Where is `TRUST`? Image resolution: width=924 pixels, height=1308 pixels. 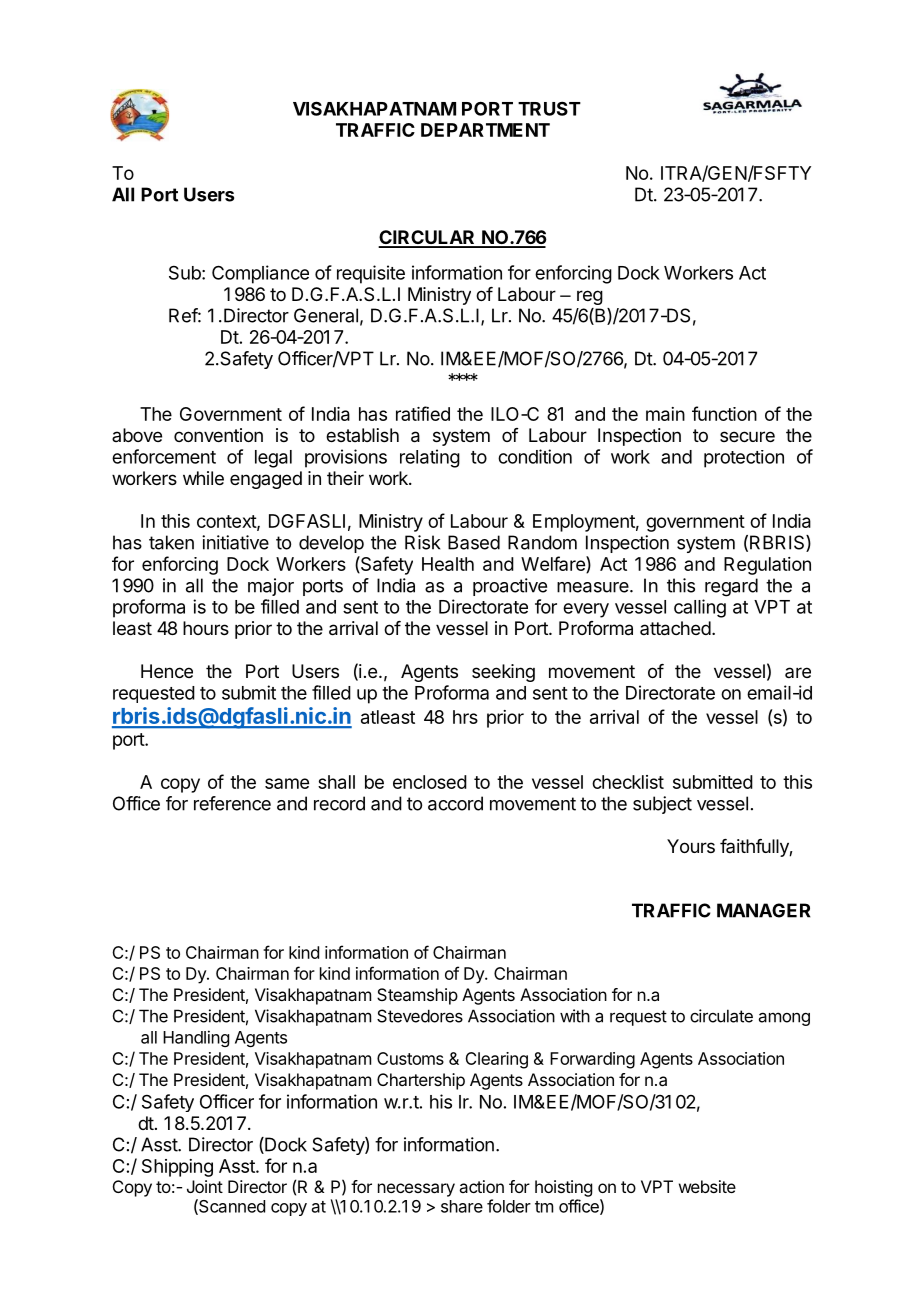
TRUST is located at coordinates (549, 108).
